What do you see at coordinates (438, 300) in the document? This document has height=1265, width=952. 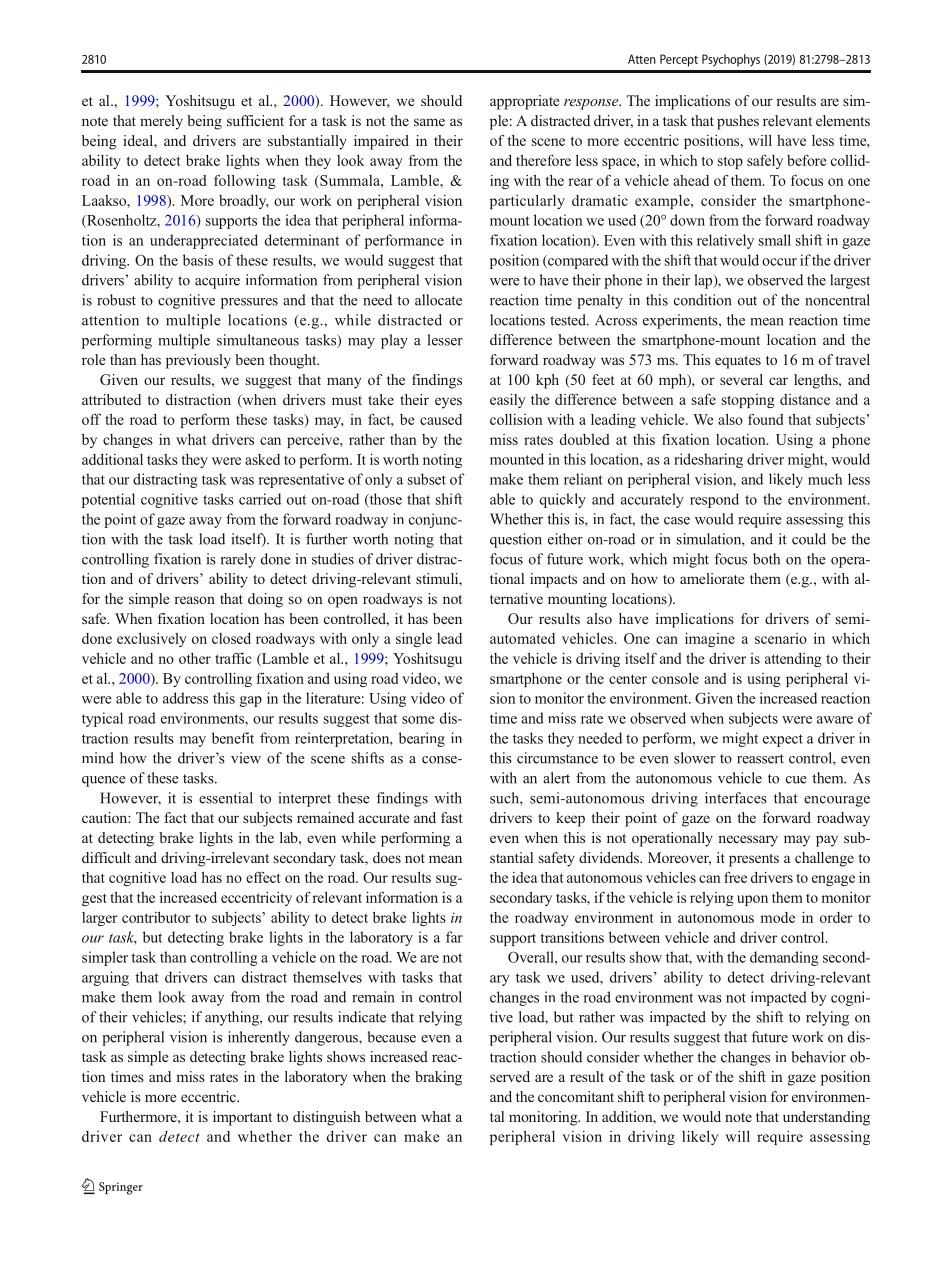 I see `allocate` at bounding box center [438, 300].
